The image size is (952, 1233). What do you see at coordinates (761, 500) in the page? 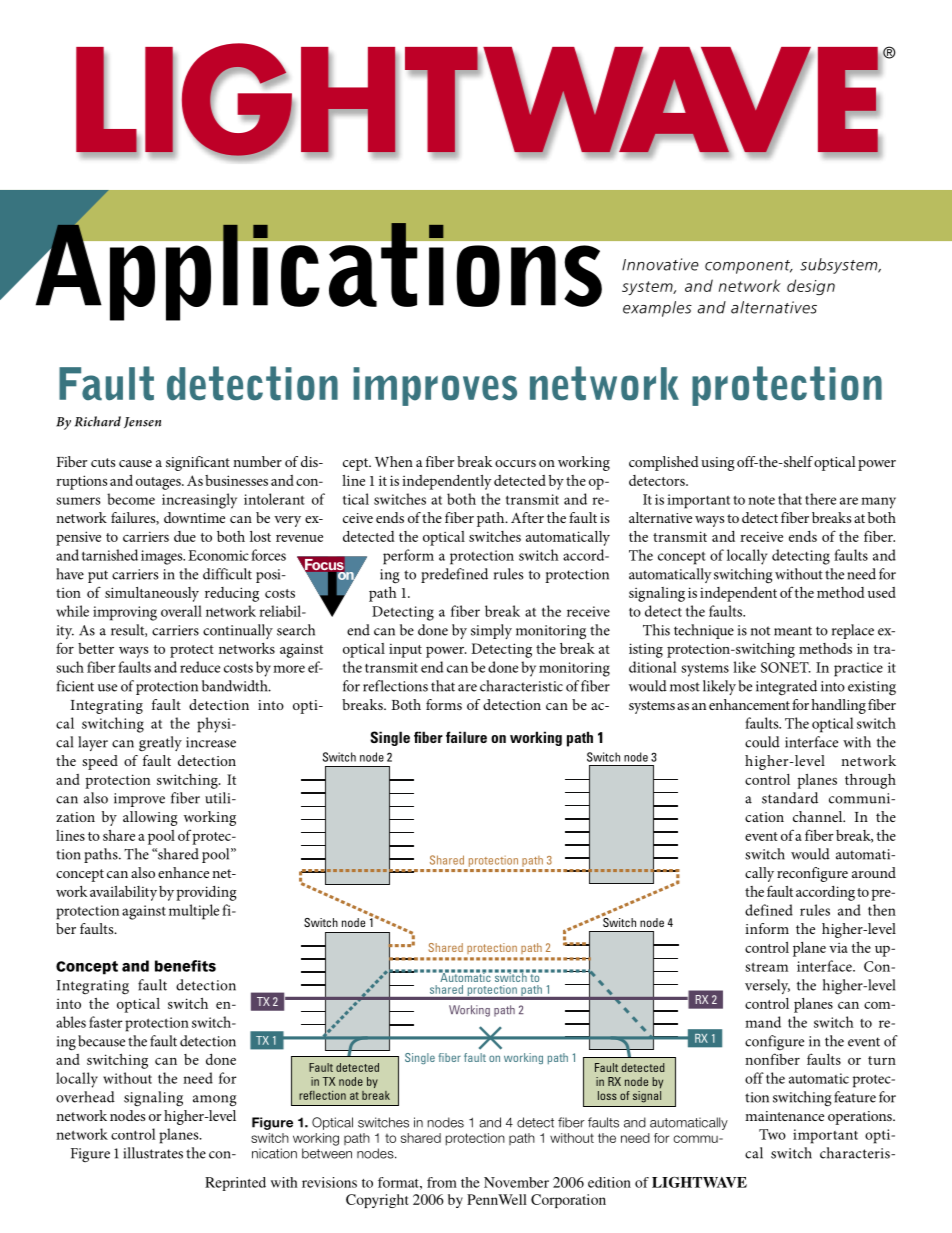
I see `note` at bounding box center [761, 500].
